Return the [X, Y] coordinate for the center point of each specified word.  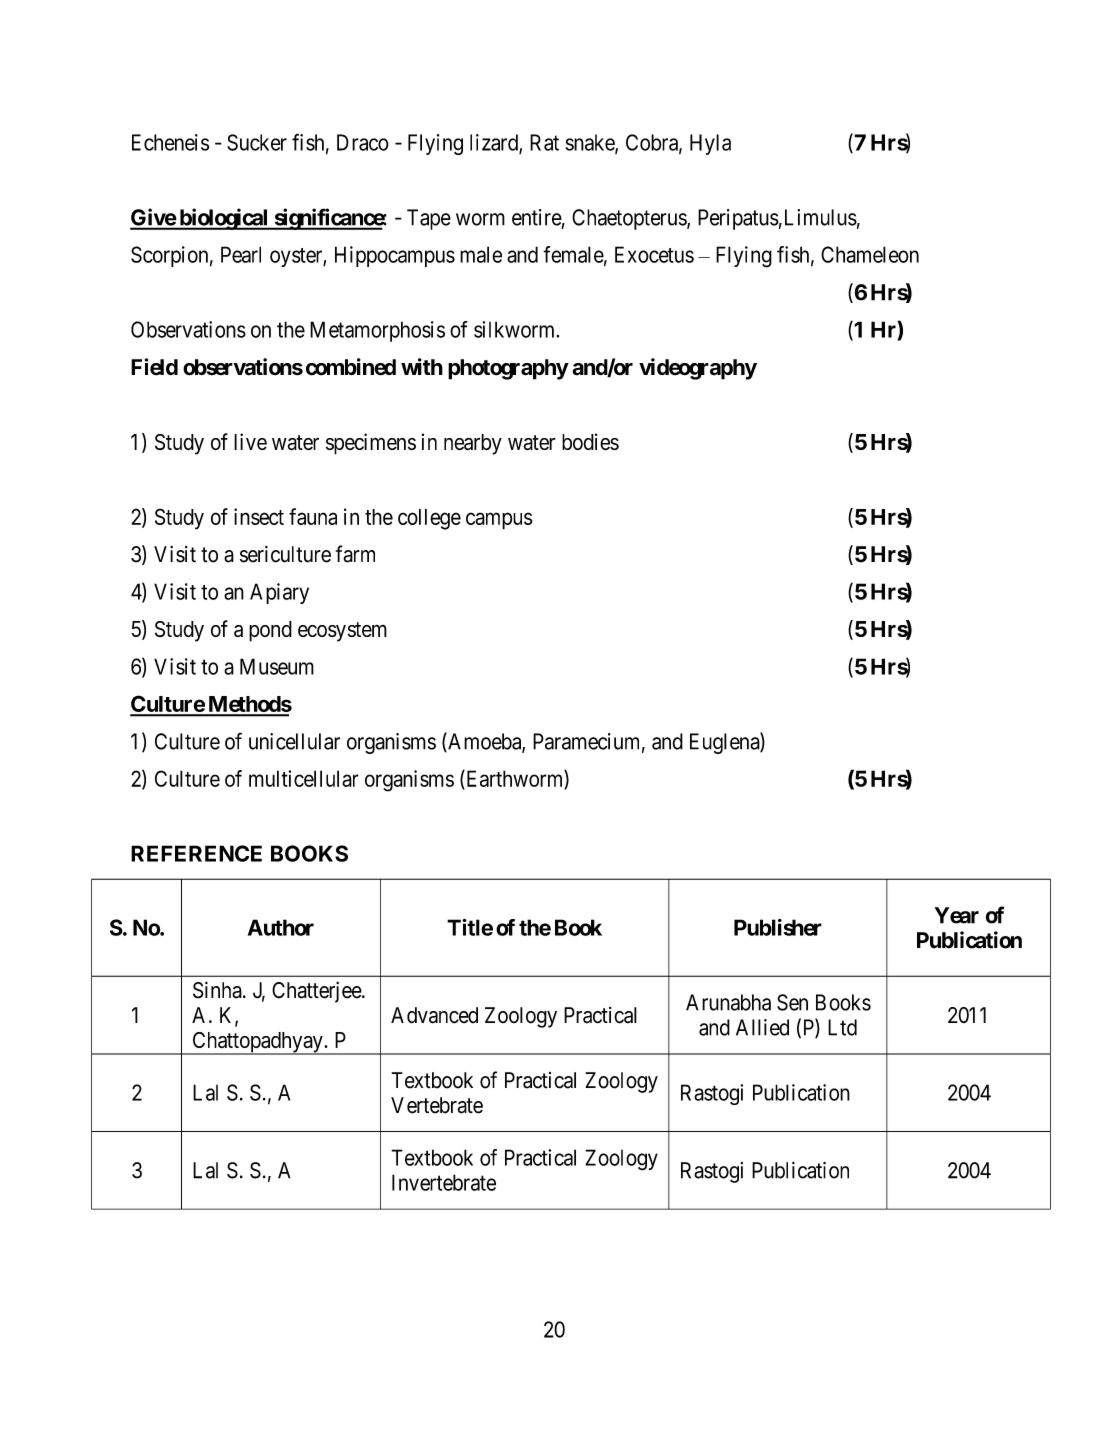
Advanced [434, 1015]
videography [698, 369]
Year [956, 915]
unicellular [294, 741]
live [250, 441]
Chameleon [870, 254]
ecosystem [342, 632]
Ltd [842, 1027]
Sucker [257, 142]
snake [591, 143]
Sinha [218, 990]
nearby [473, 444]
